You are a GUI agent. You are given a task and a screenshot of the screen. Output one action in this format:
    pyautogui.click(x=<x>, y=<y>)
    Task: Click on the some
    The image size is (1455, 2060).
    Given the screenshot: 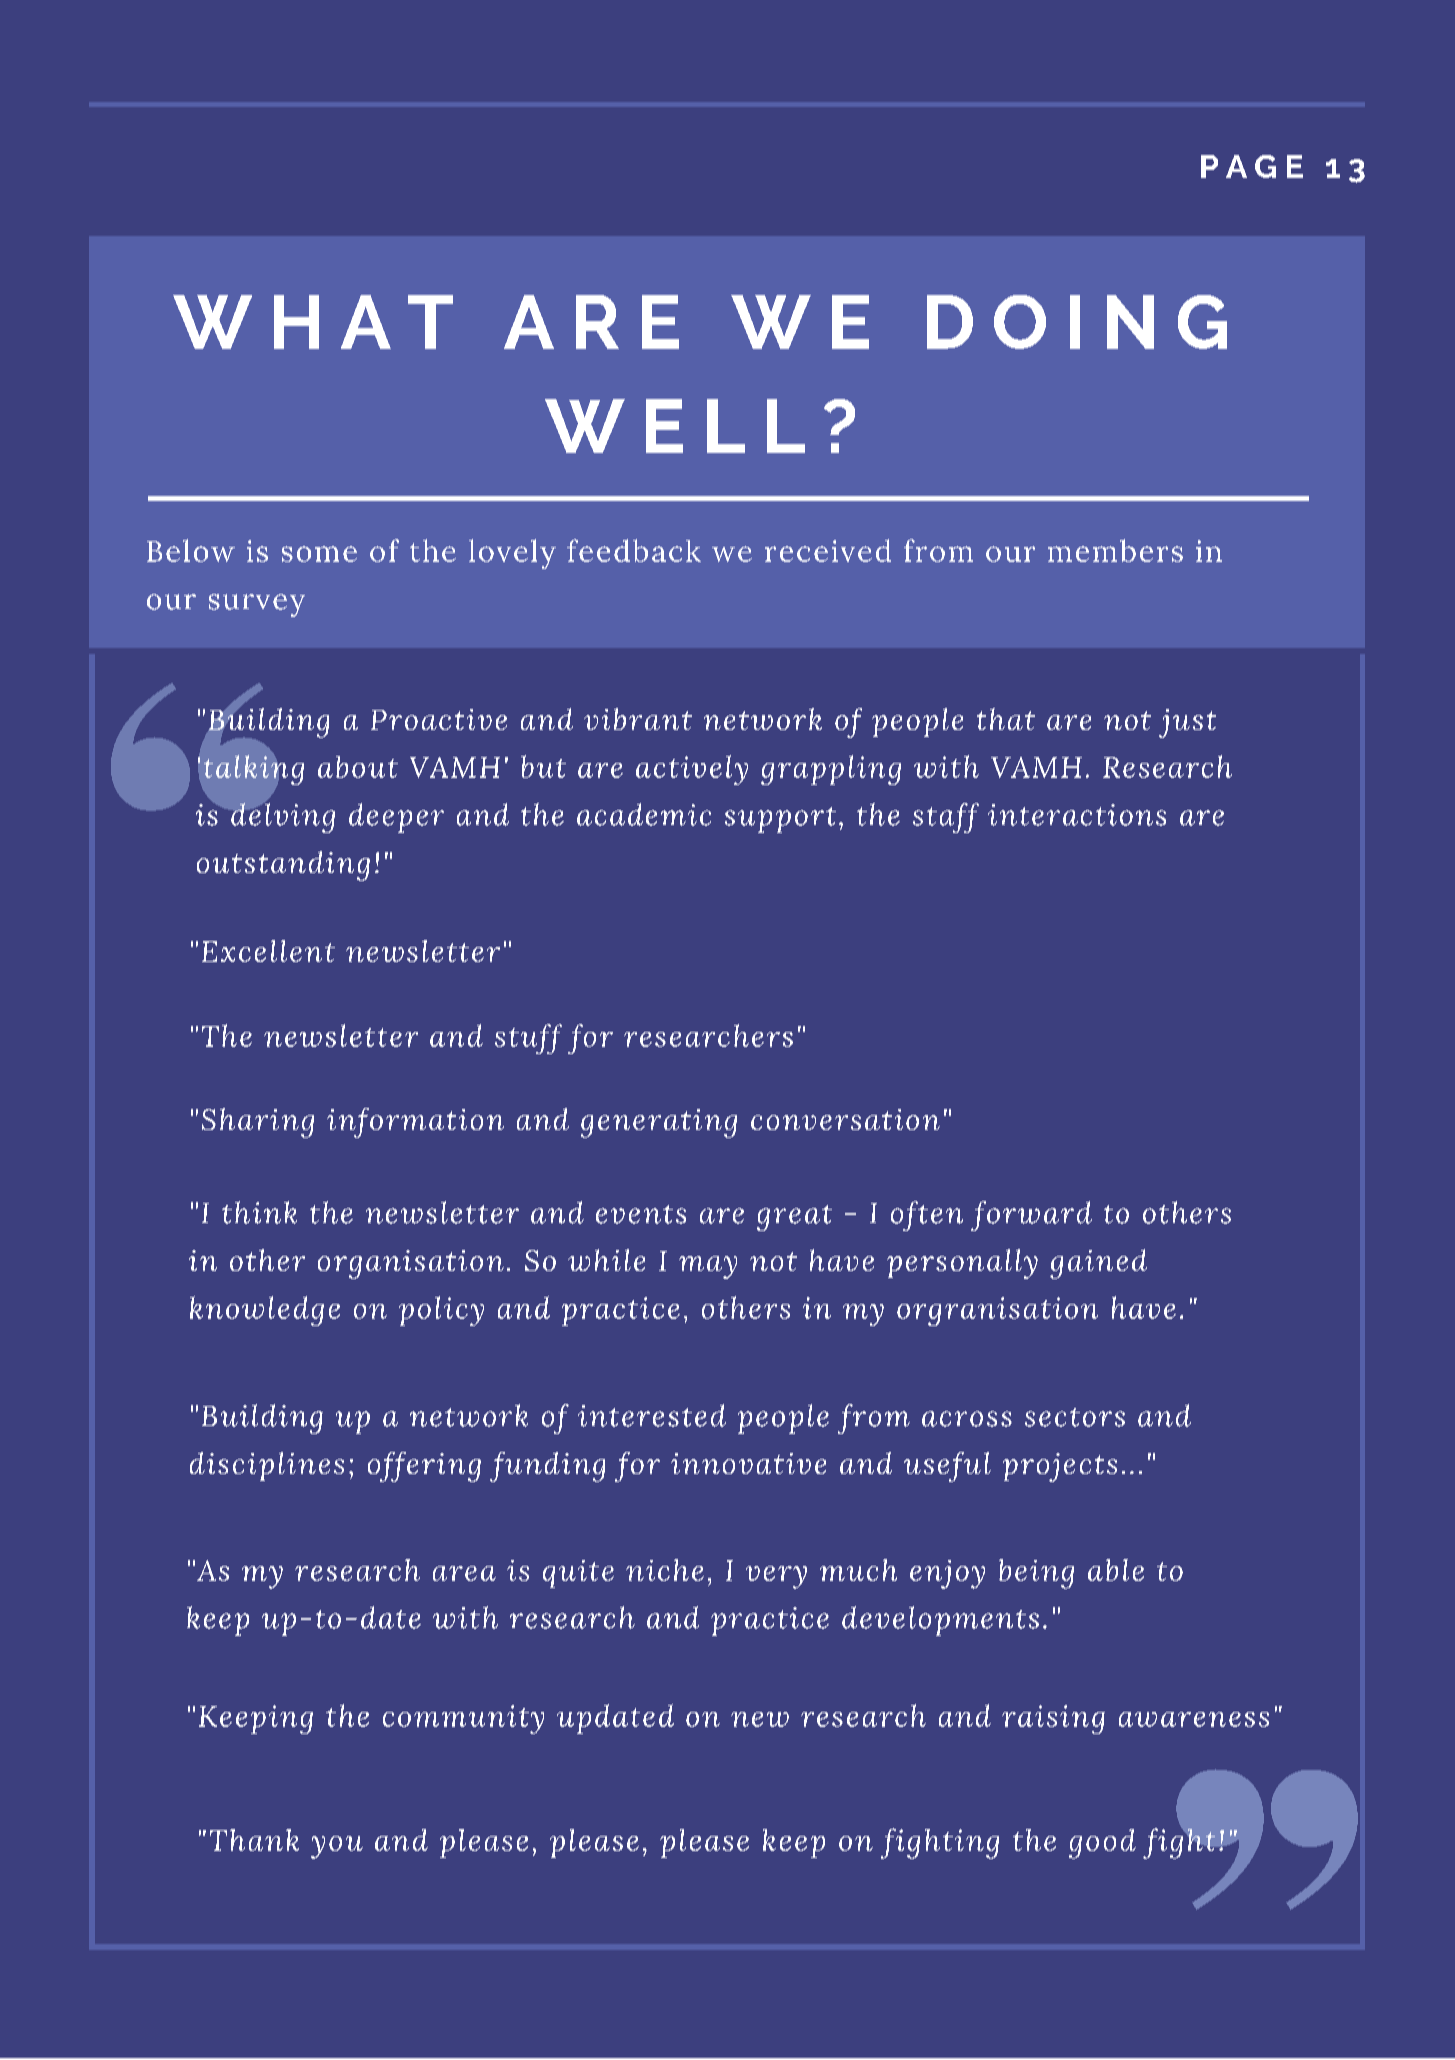 What is the action you would take?
    pyautogui.click(x=319, y=554)
